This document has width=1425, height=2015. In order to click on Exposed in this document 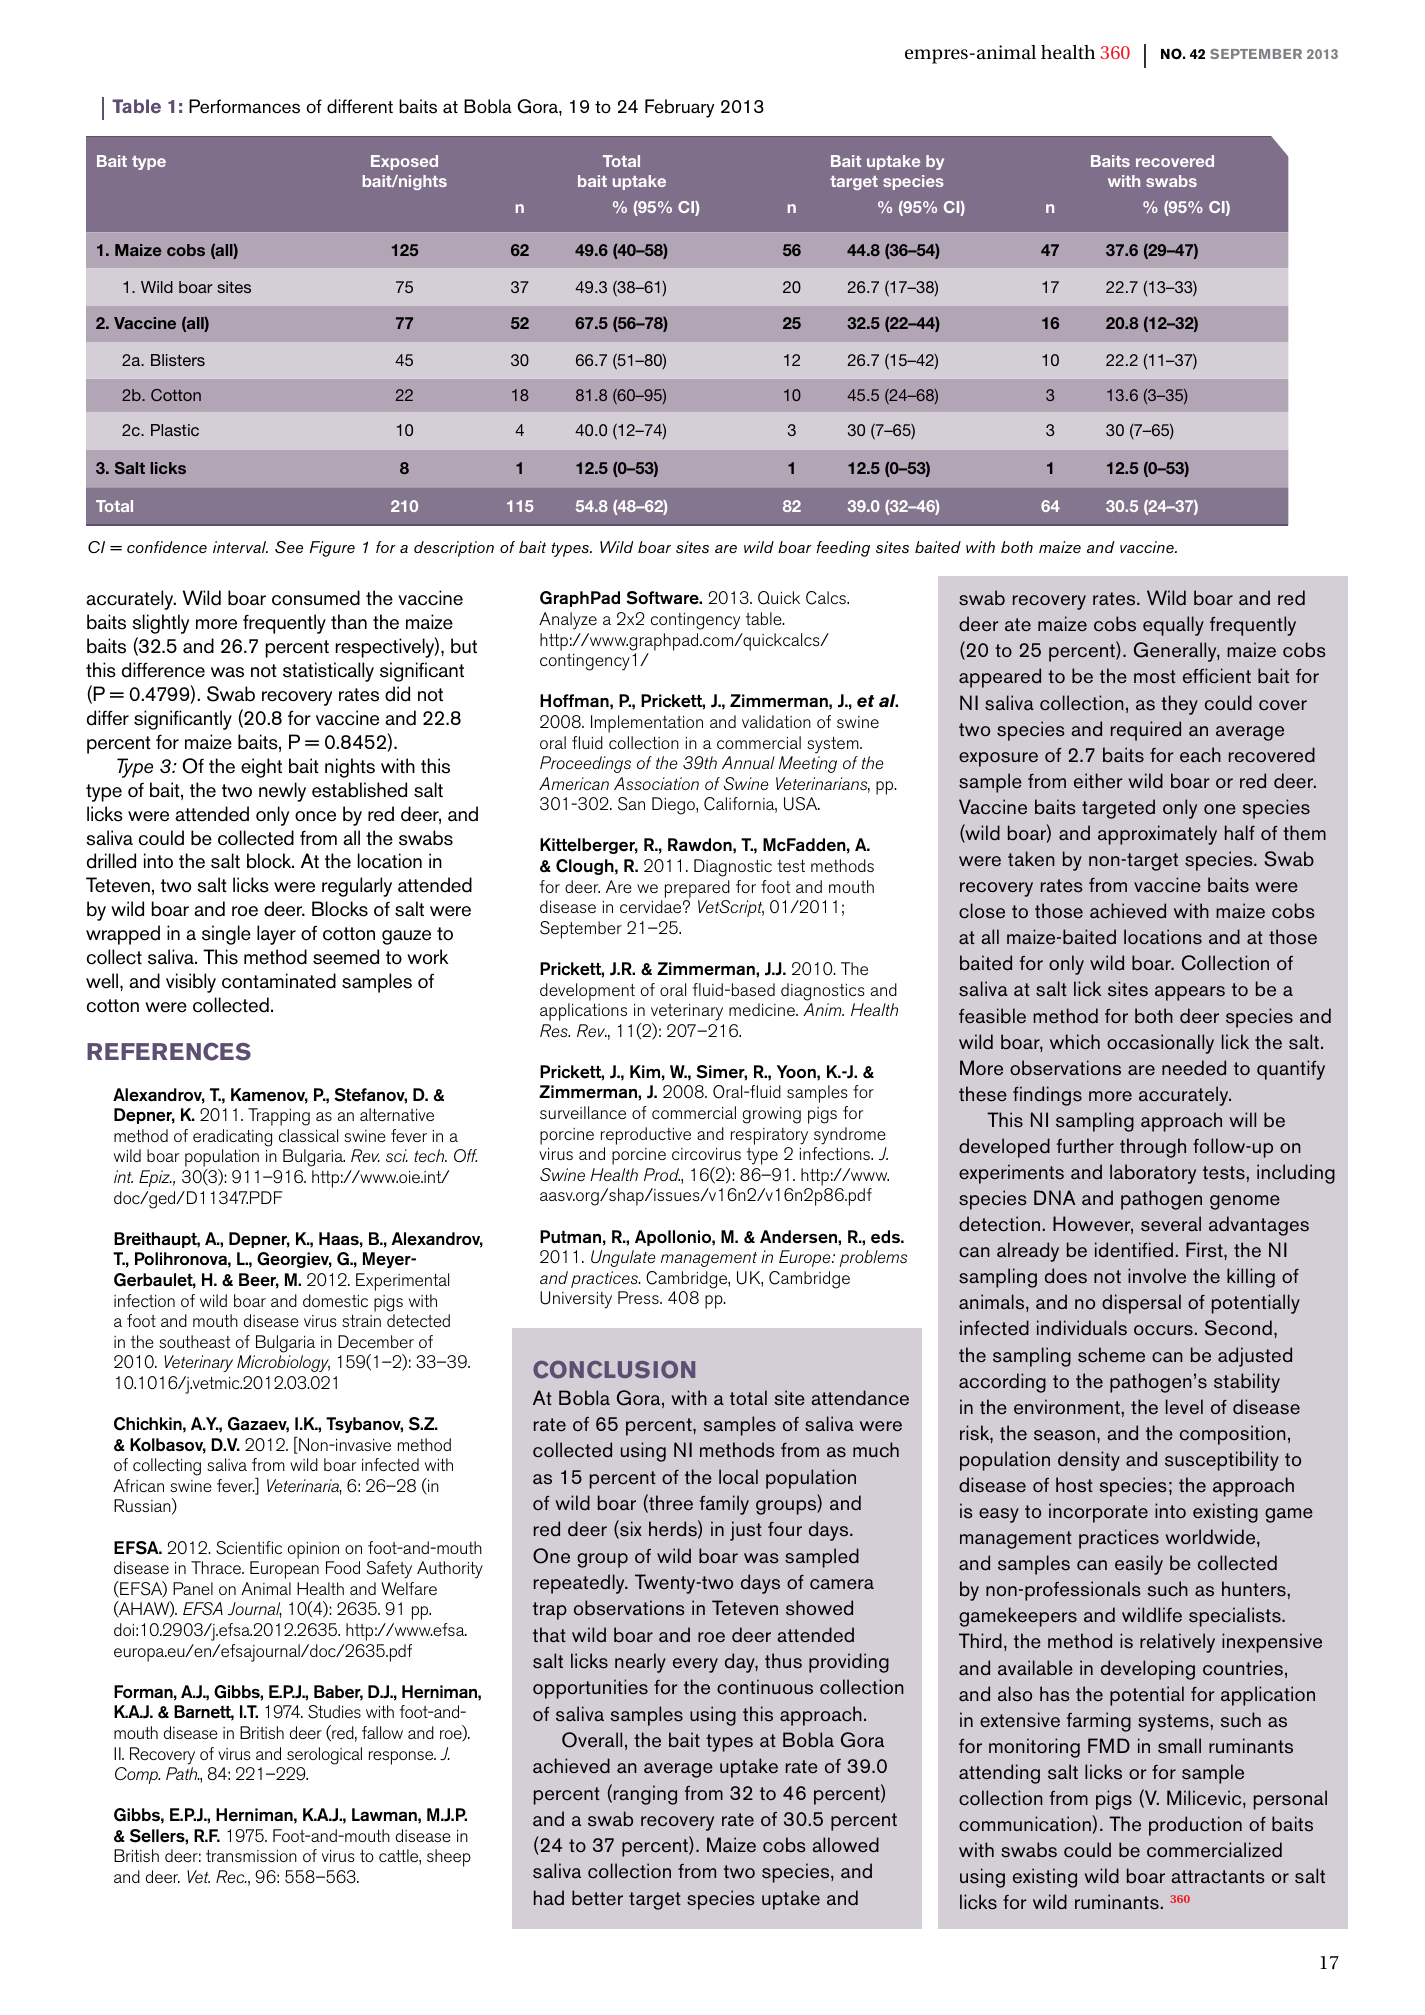, I will do `click(404, 162)`.
